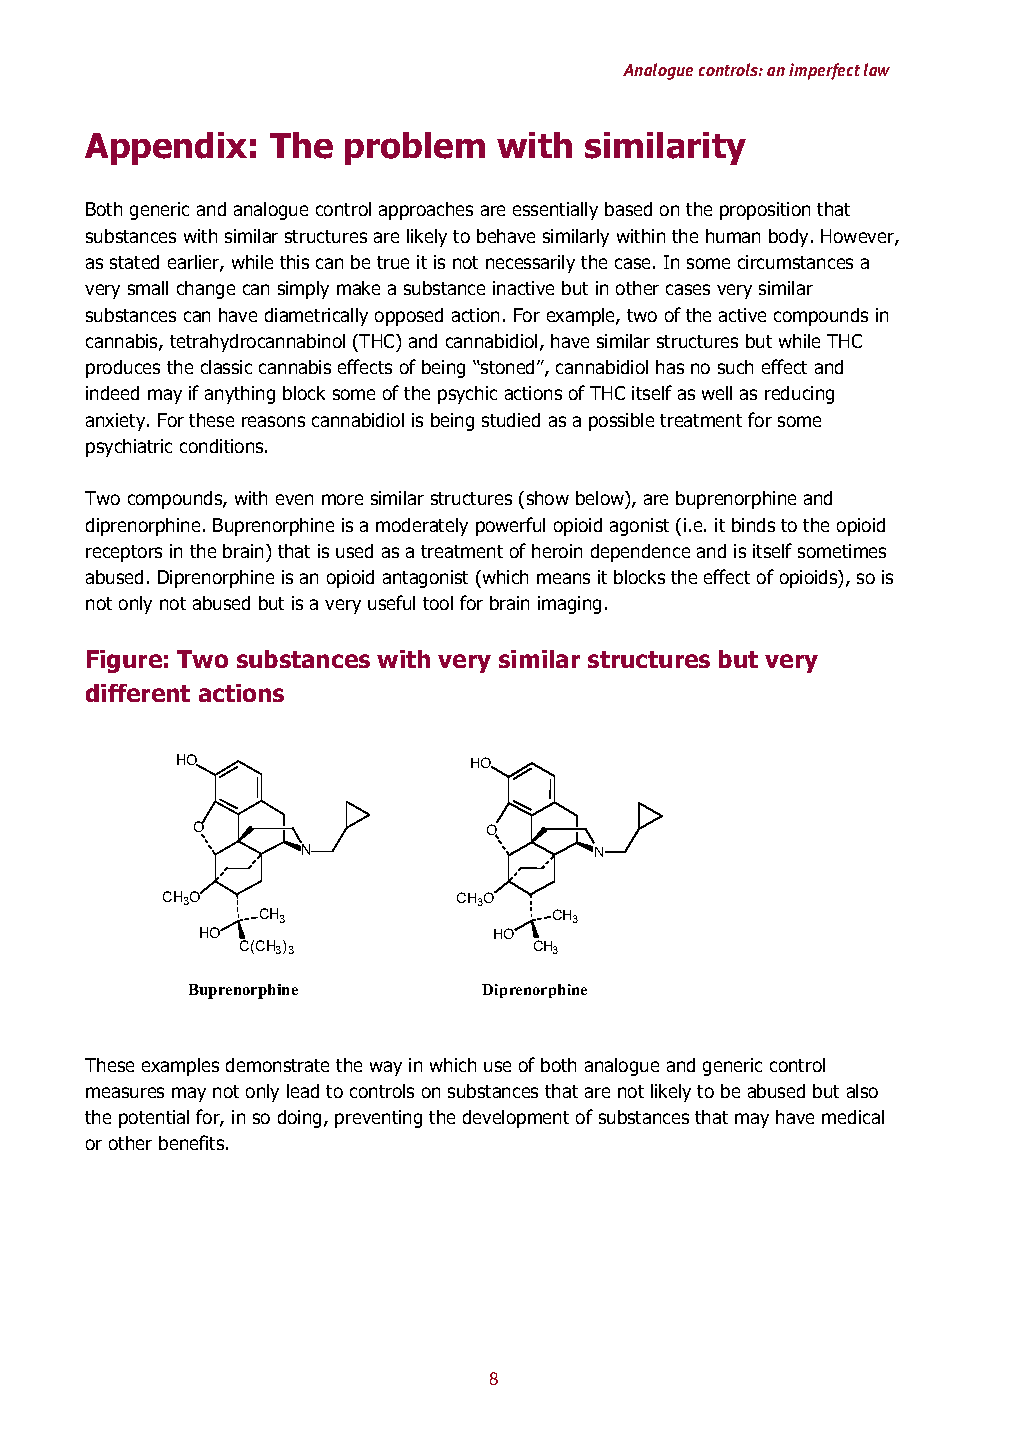  Describe the element at coordinates (415, 148) in the document. I see `problem` at that location.
